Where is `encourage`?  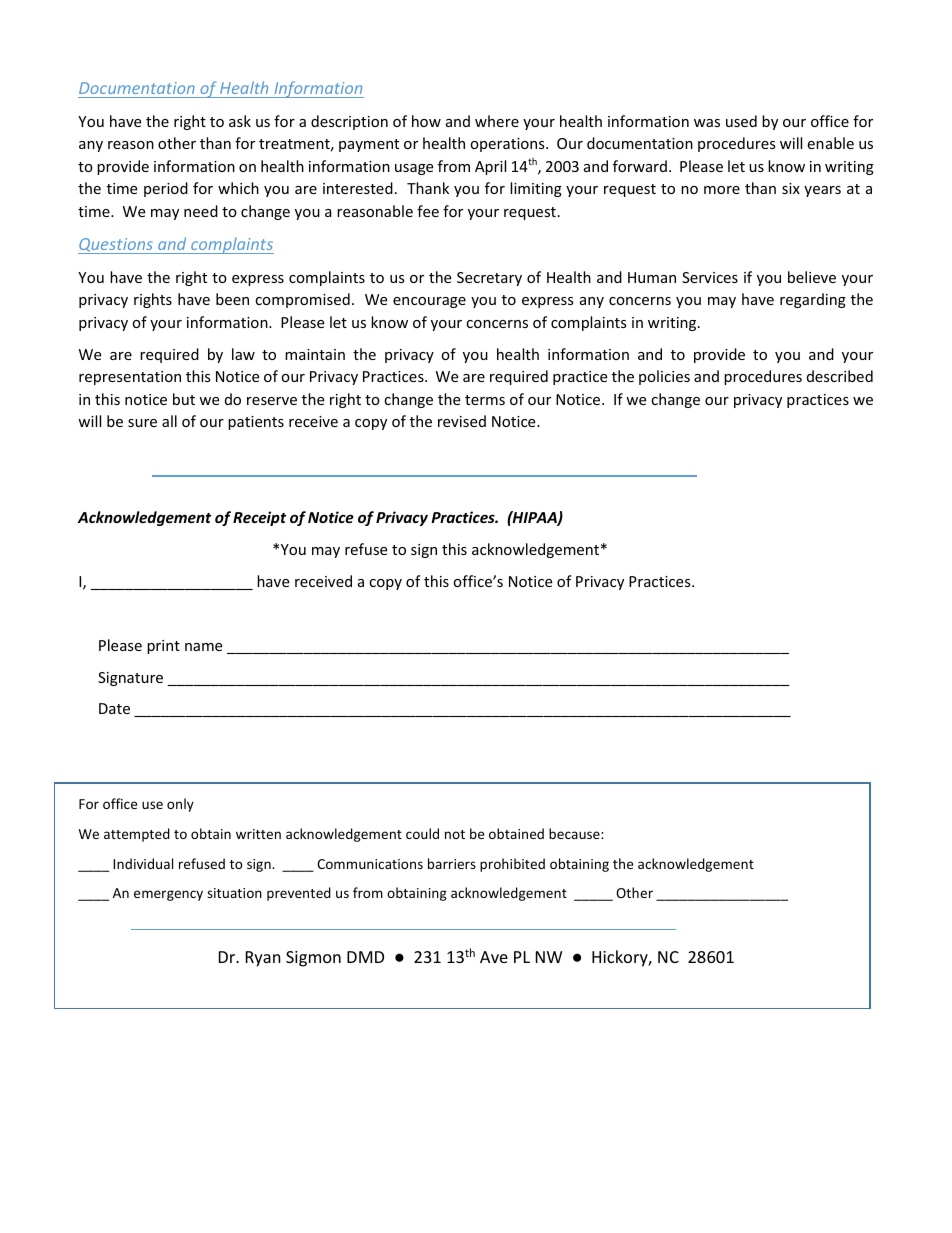
encourage is located at coordinates (429, 302).
